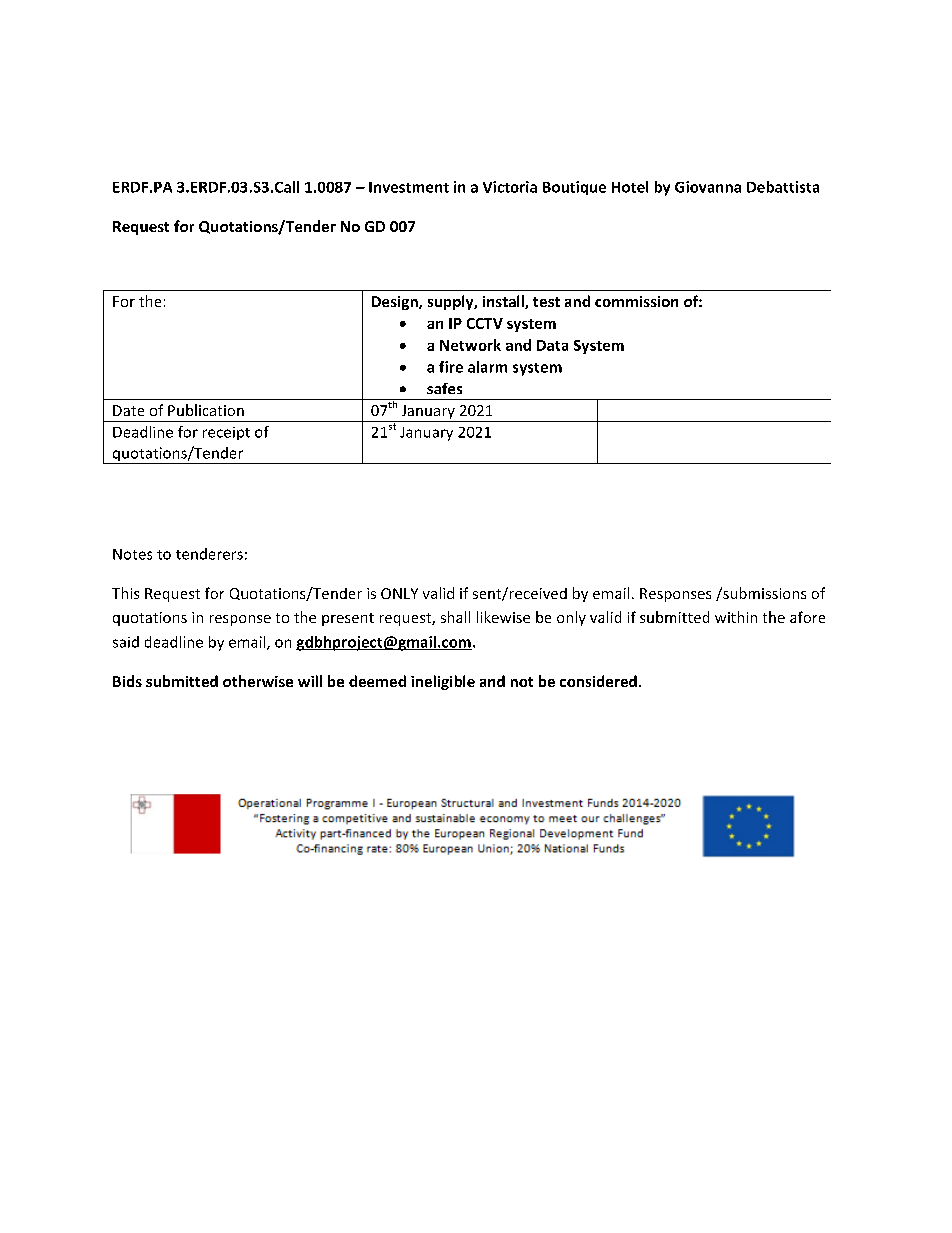  Describe the element at coordinates (258, 681) in the document. I see `otherwise` at that location.
